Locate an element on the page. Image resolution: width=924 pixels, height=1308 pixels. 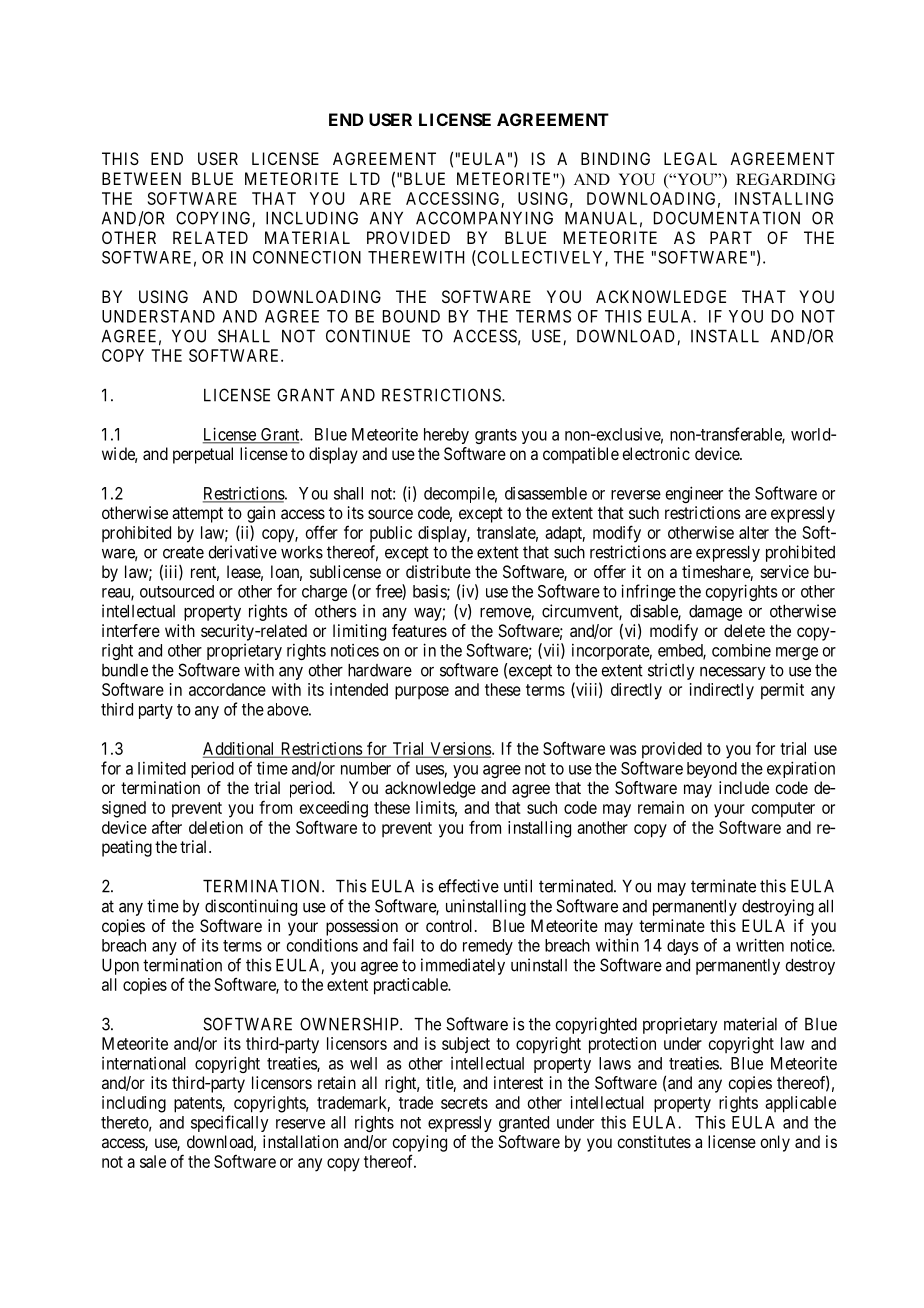
written is located at coordinates (760, 945).
